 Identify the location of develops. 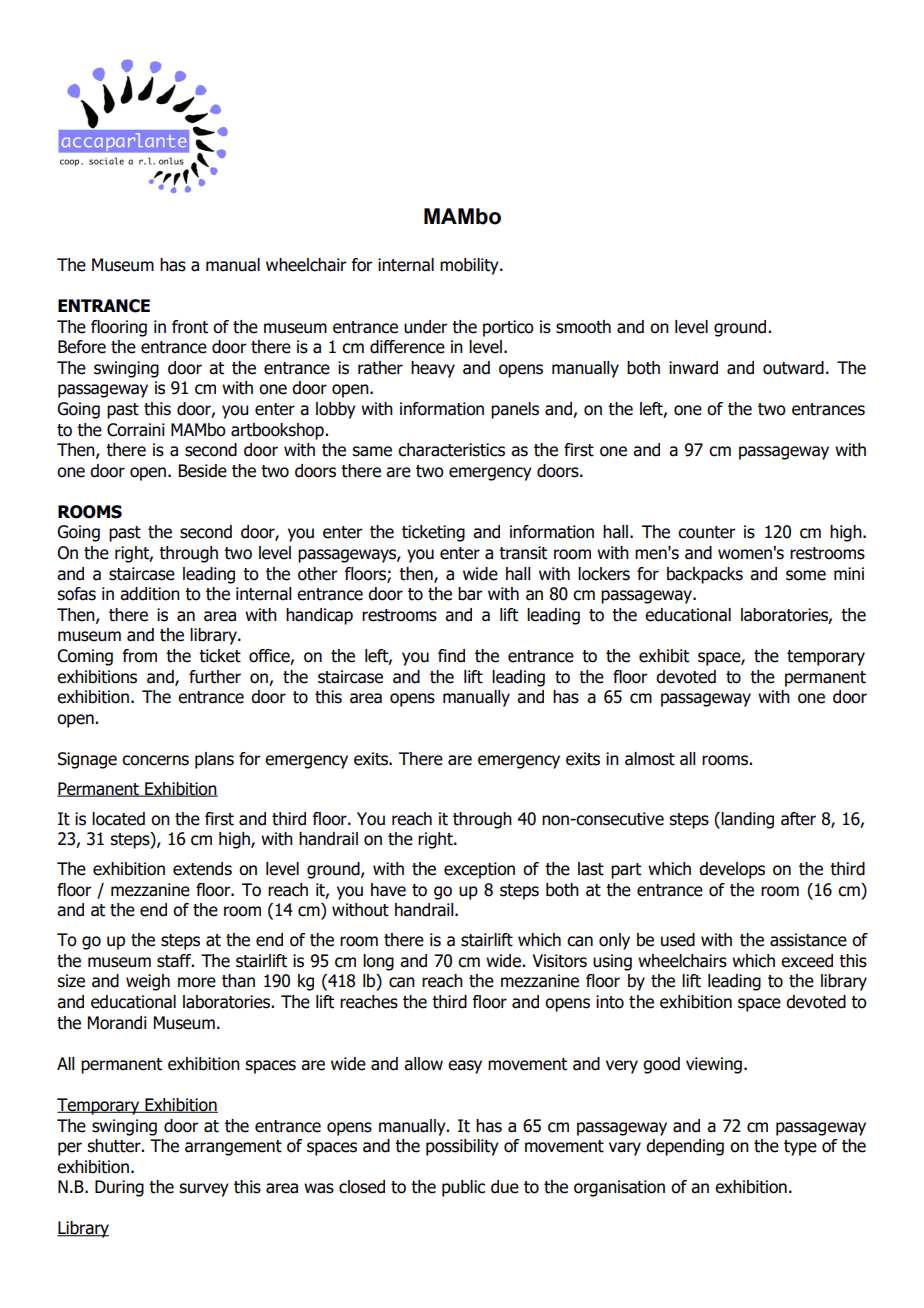
(732, 870).
